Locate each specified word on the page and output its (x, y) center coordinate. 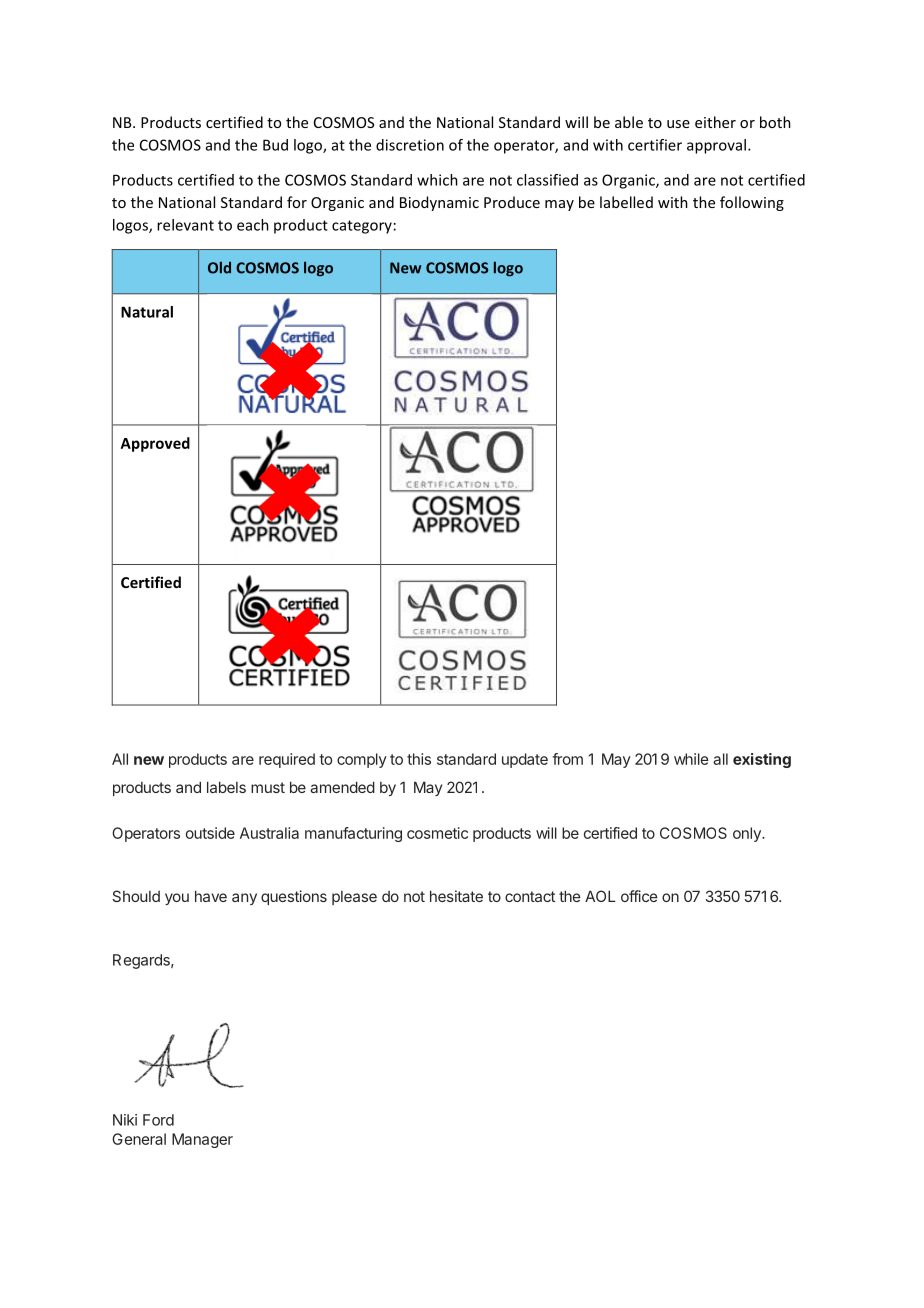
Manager (202, 1140)
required (287, 760)
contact (530, 896)
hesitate (456, 896)
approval (716, 146)
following (752, 203)
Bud (275, 145)
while (691, 759)
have (211, 896)
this (419, 759)
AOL (600, 896)
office (639, 896)
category (362, 227)
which (437, 180)
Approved (155, 444)
